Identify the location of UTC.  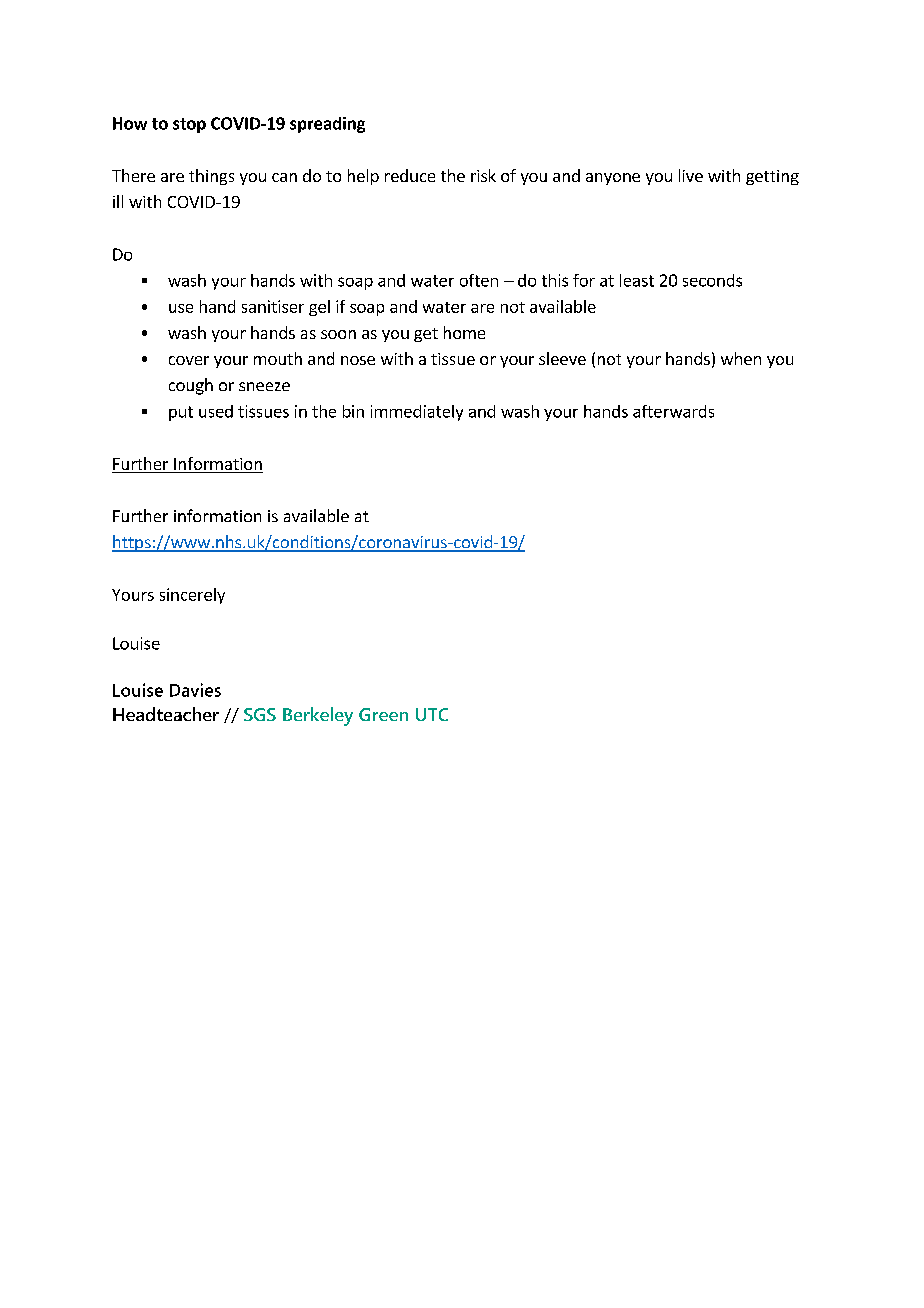
(432, 714).
